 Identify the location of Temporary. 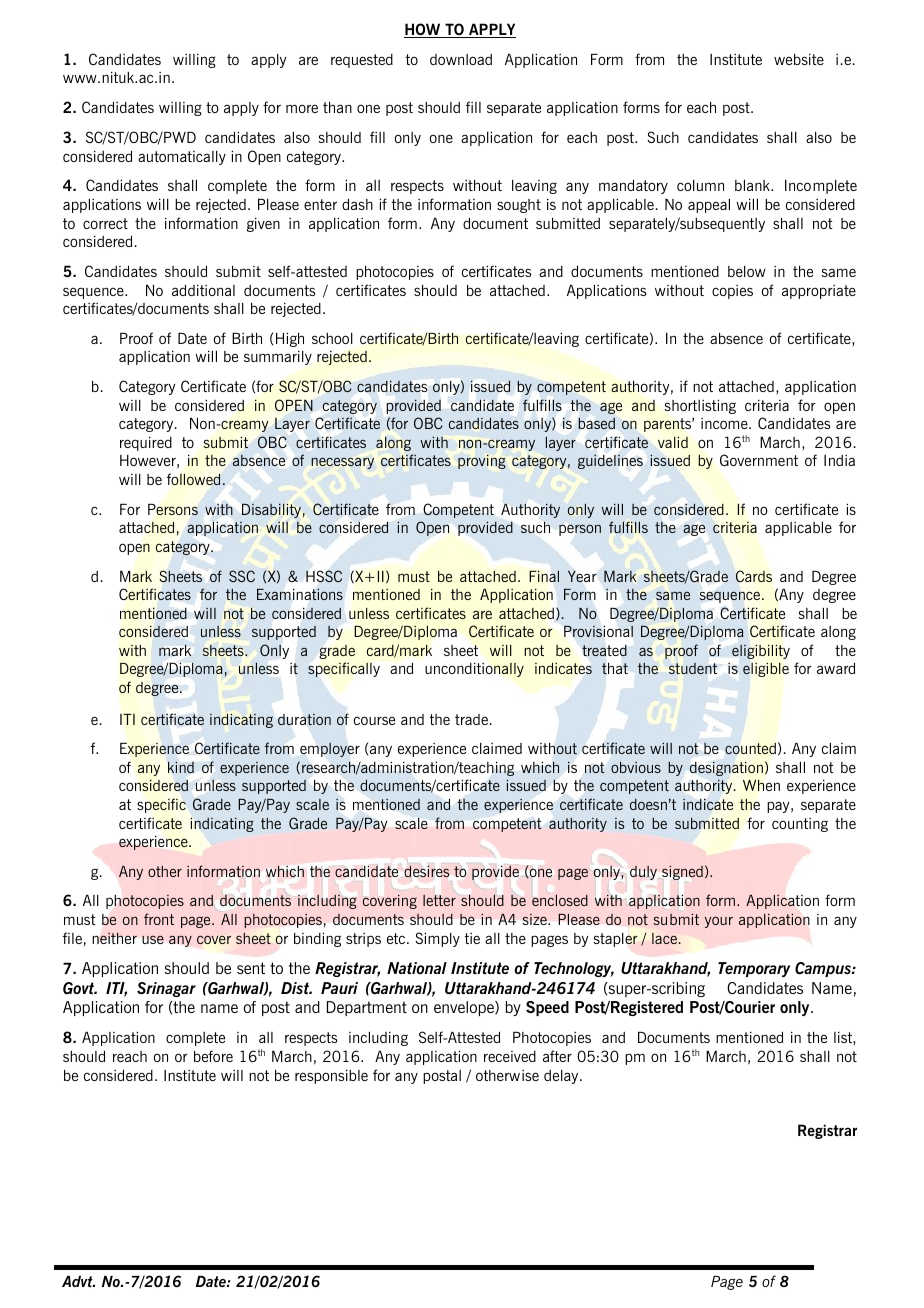
(754, 969).
